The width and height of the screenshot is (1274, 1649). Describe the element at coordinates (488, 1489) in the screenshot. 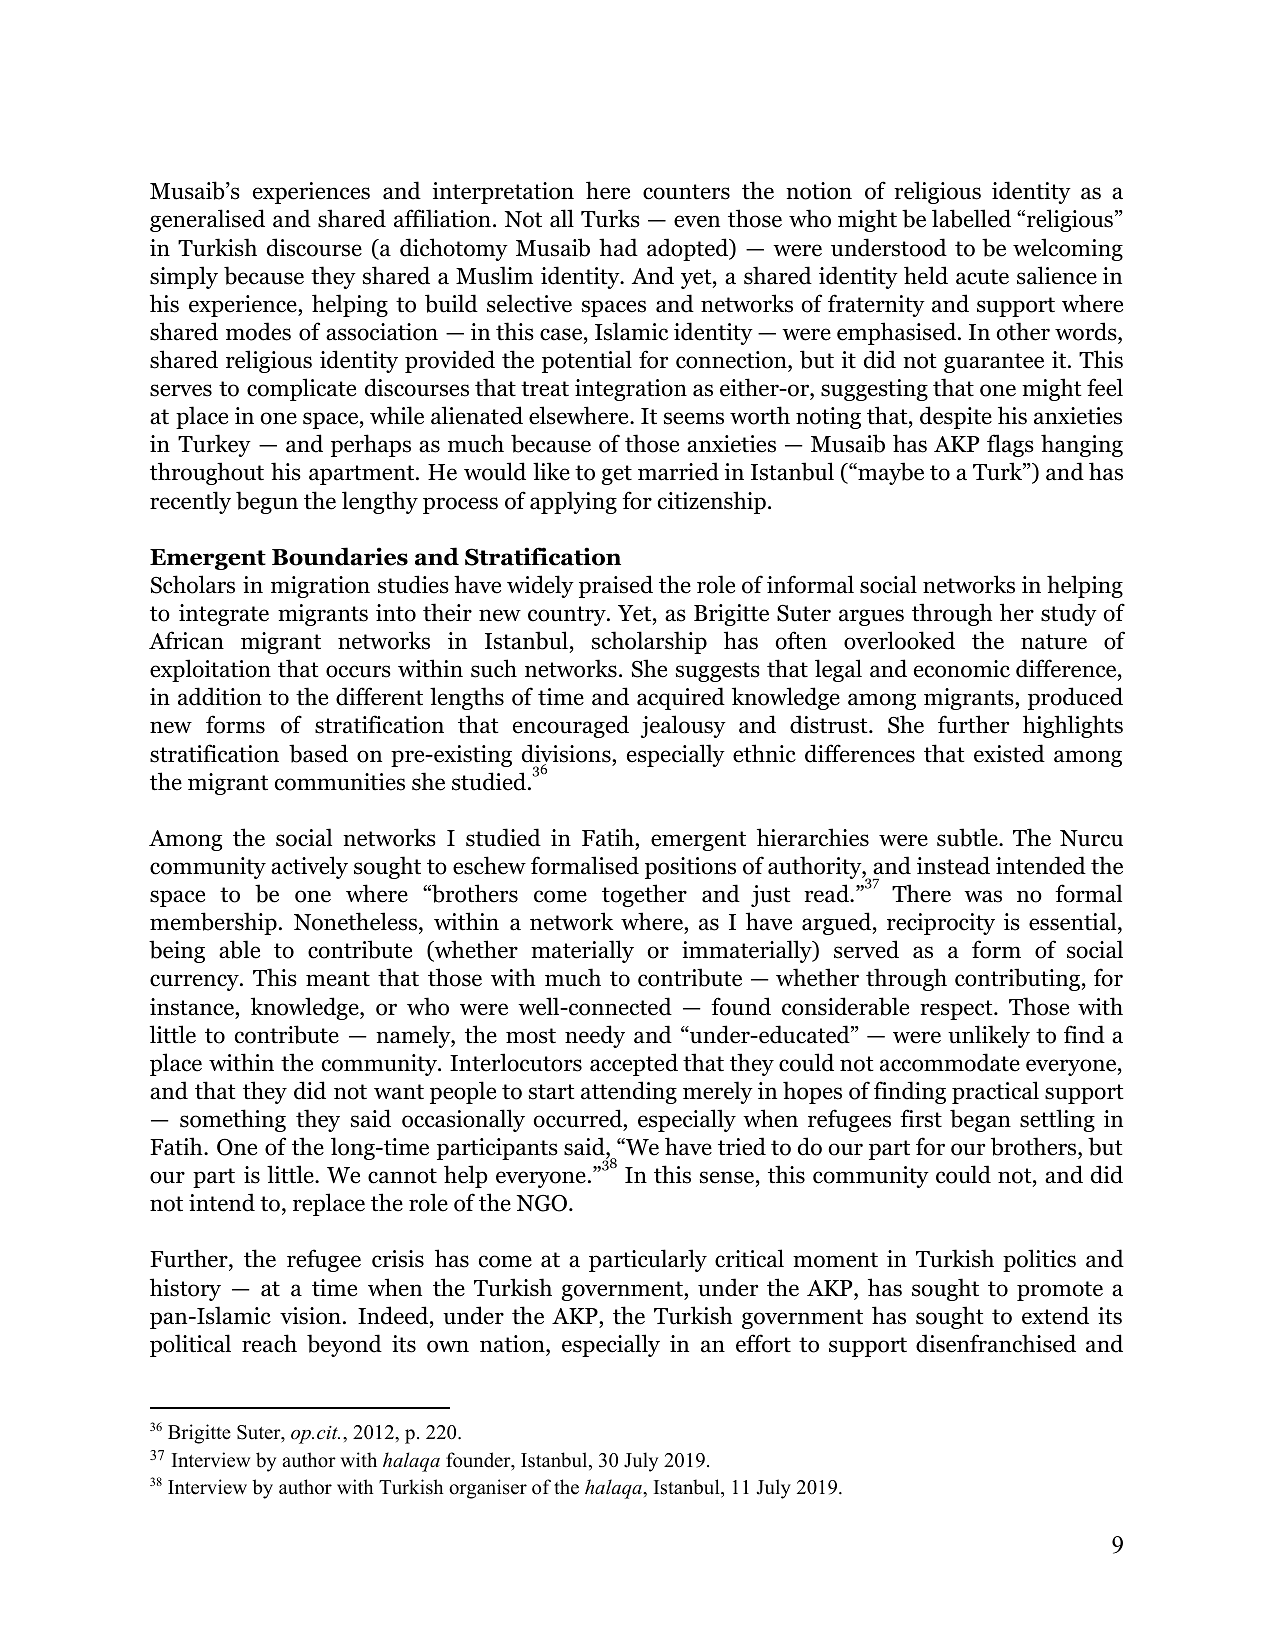

I see `organiser` at that location.
